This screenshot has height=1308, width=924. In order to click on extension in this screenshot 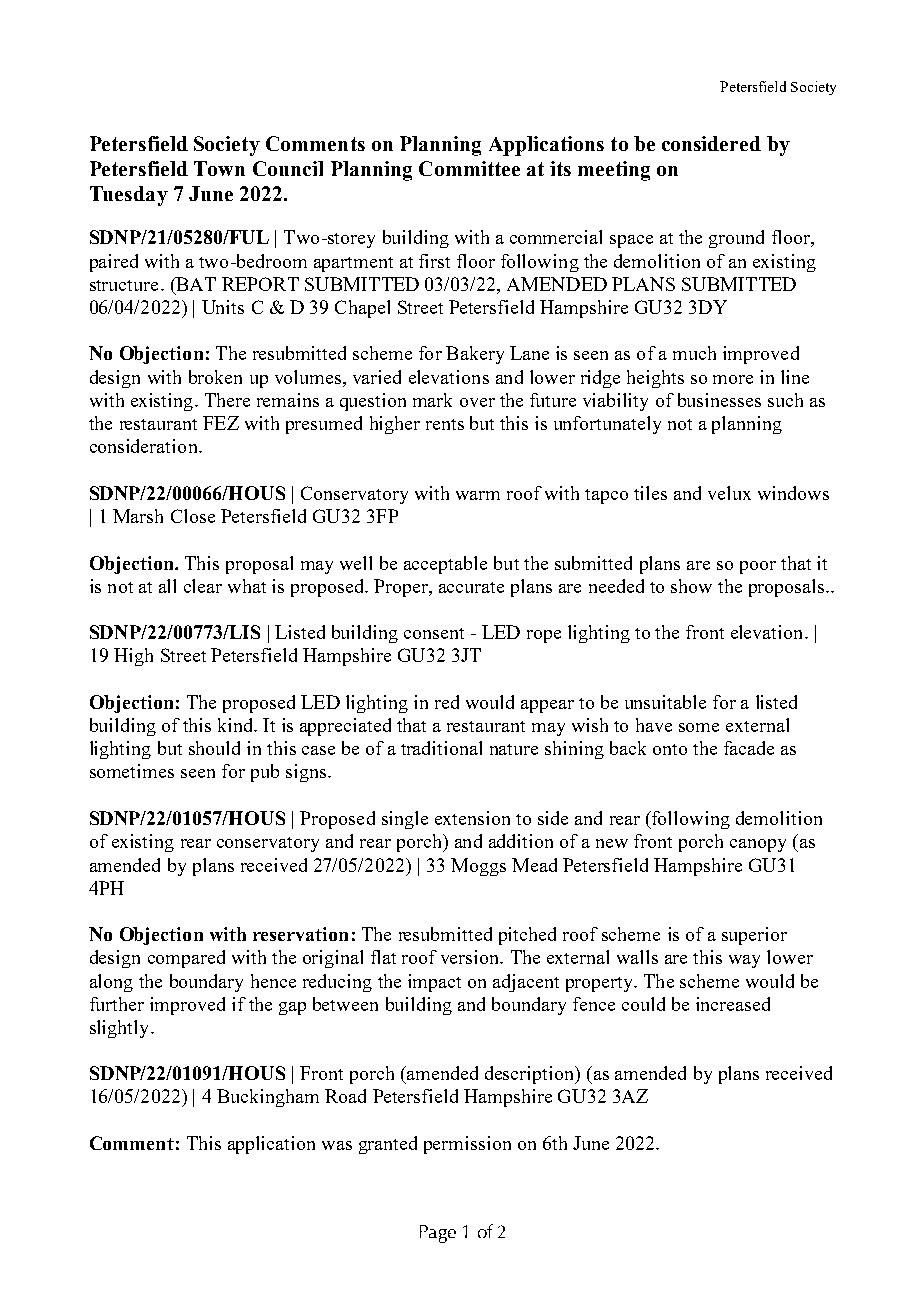, I will do `click(472, 818)`.
